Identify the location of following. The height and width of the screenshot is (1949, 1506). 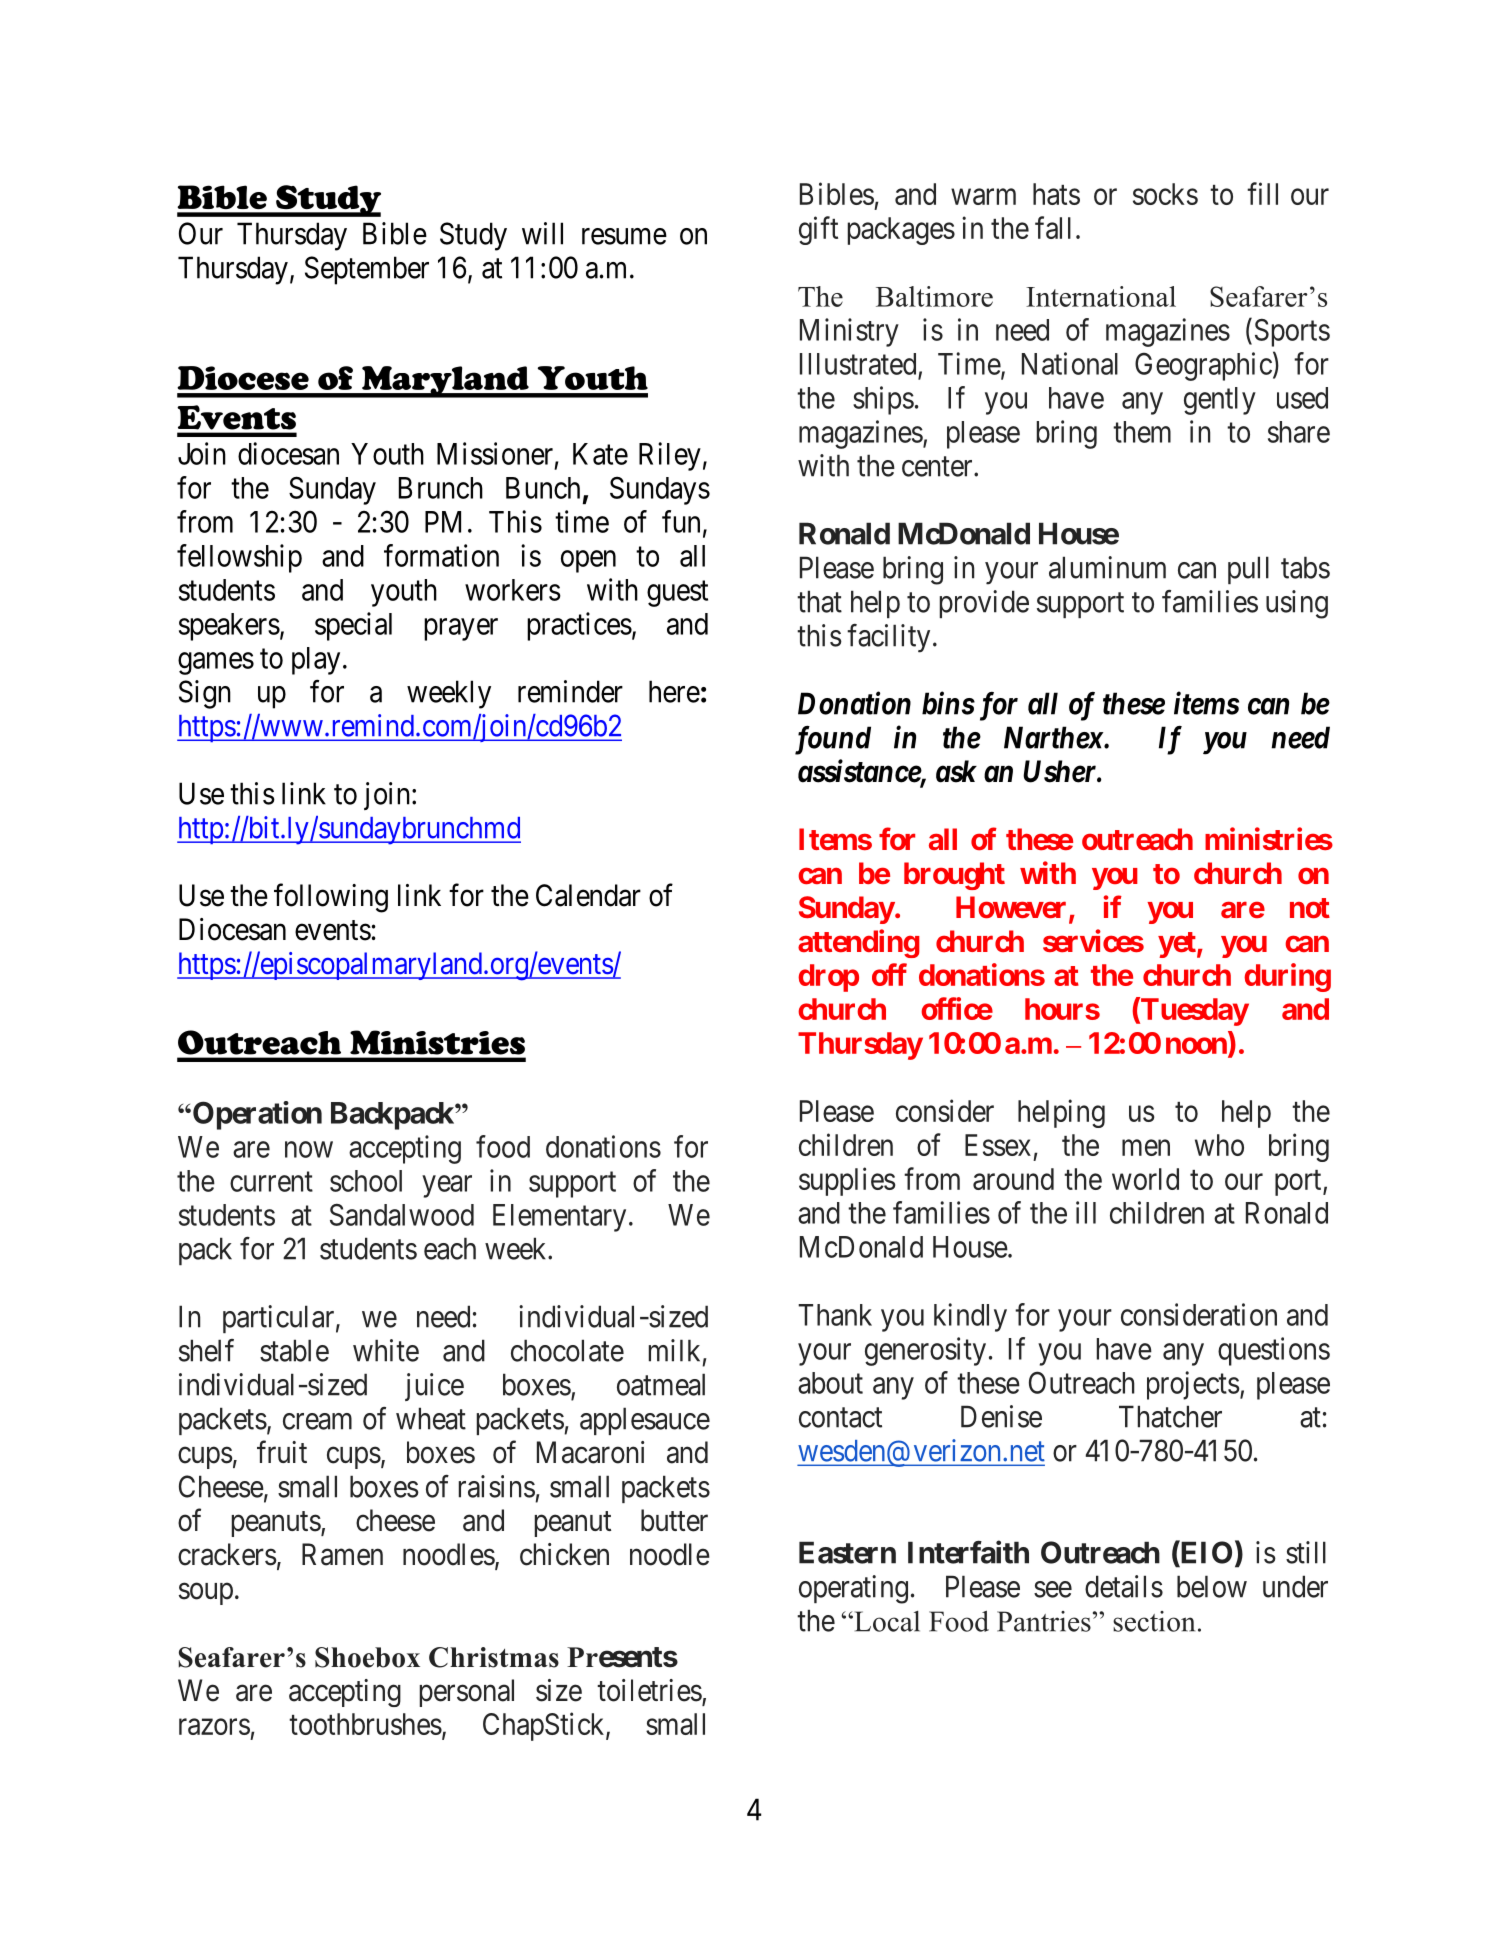
(331, 898).
